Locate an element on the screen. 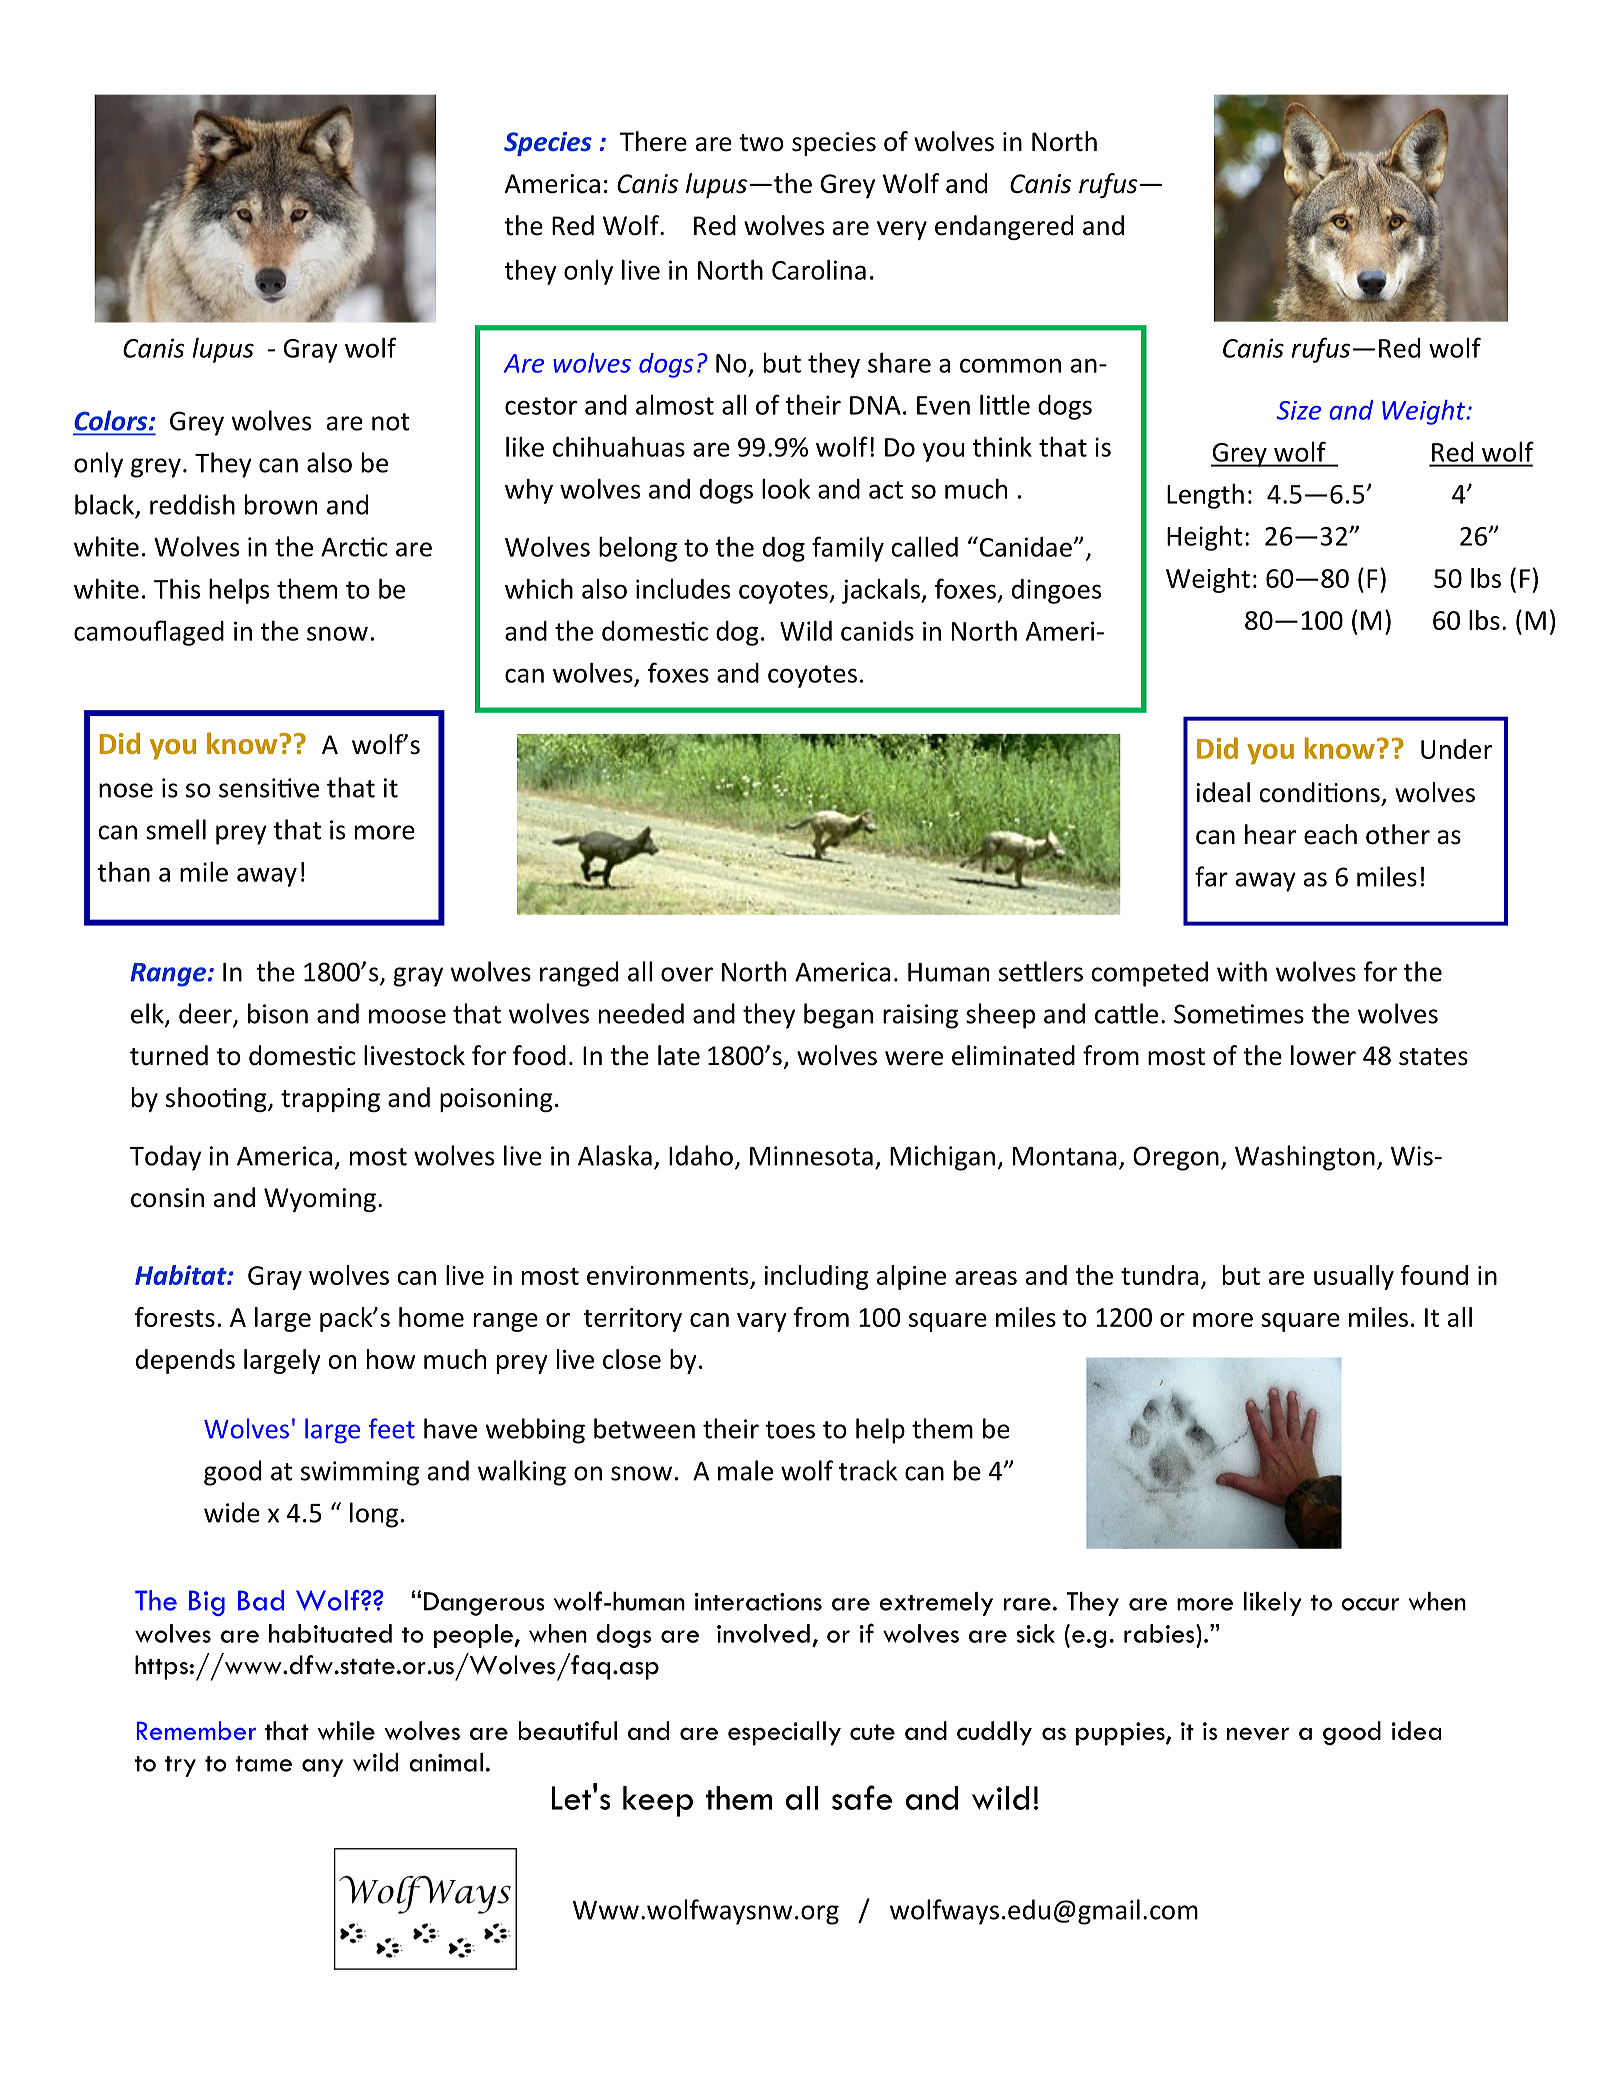  especially is located at coordinates (784, 1733).
